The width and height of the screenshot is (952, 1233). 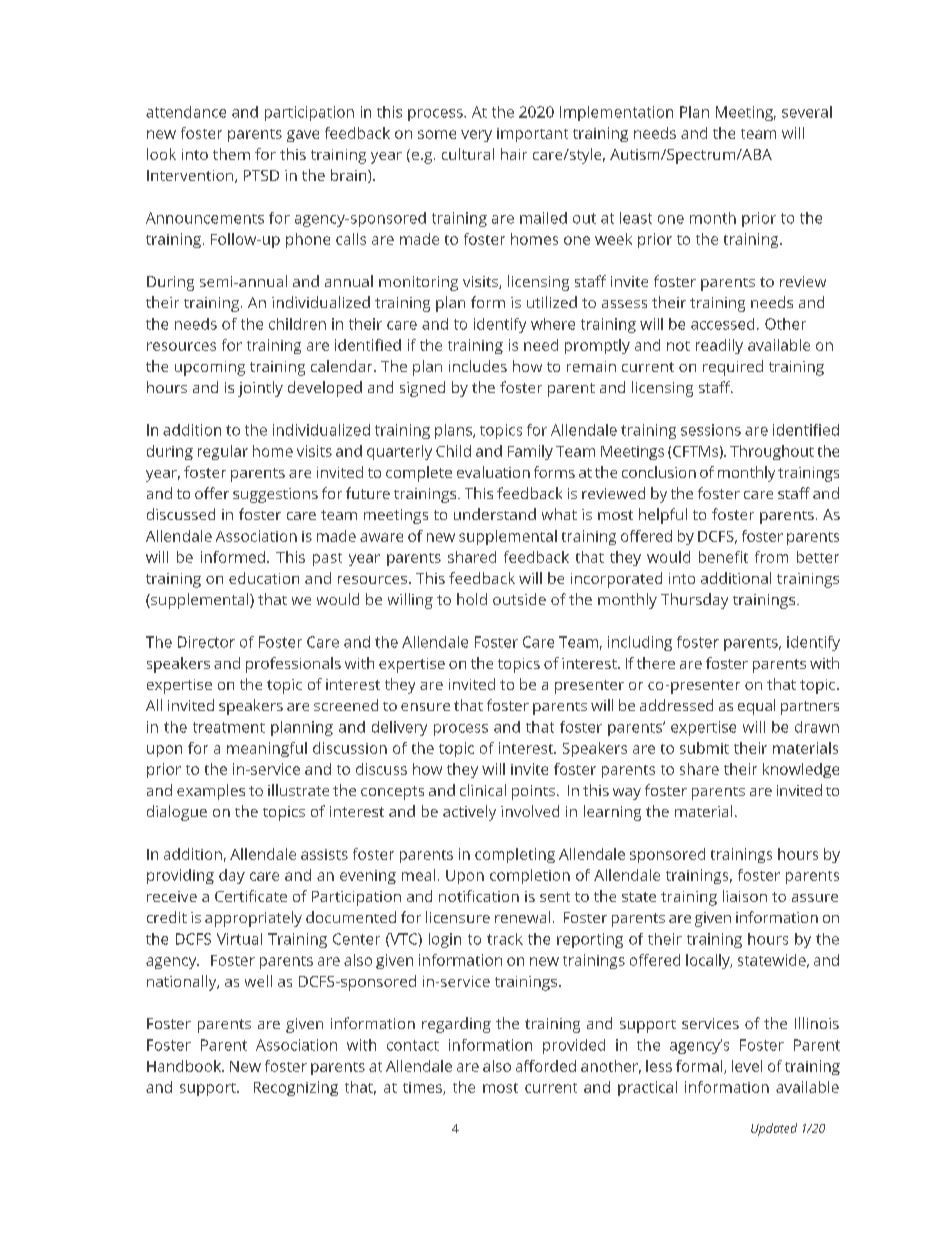 I want to click on times, so click(x=423, y=1088).
